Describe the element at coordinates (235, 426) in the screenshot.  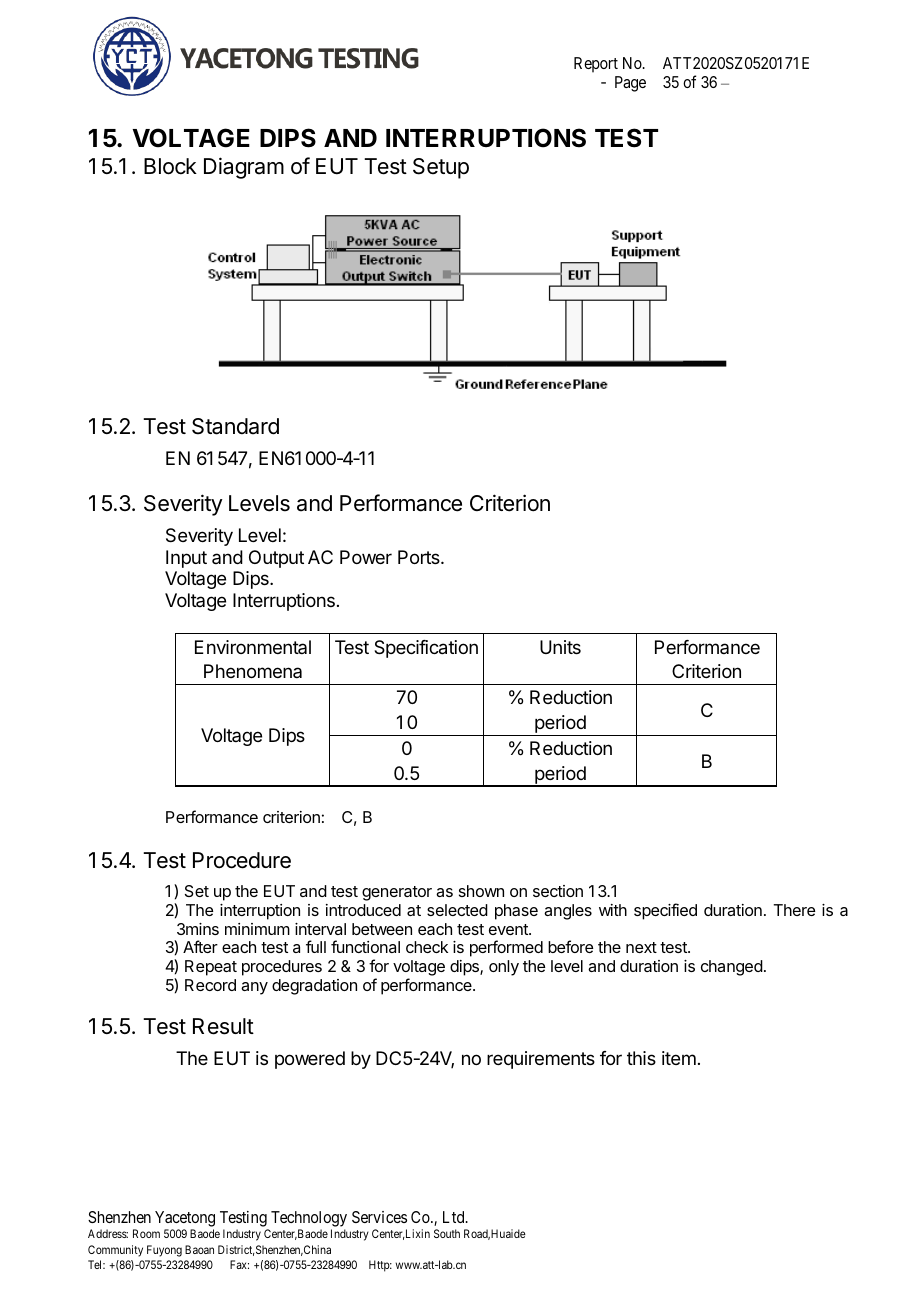
I see `Standard` at that location.
